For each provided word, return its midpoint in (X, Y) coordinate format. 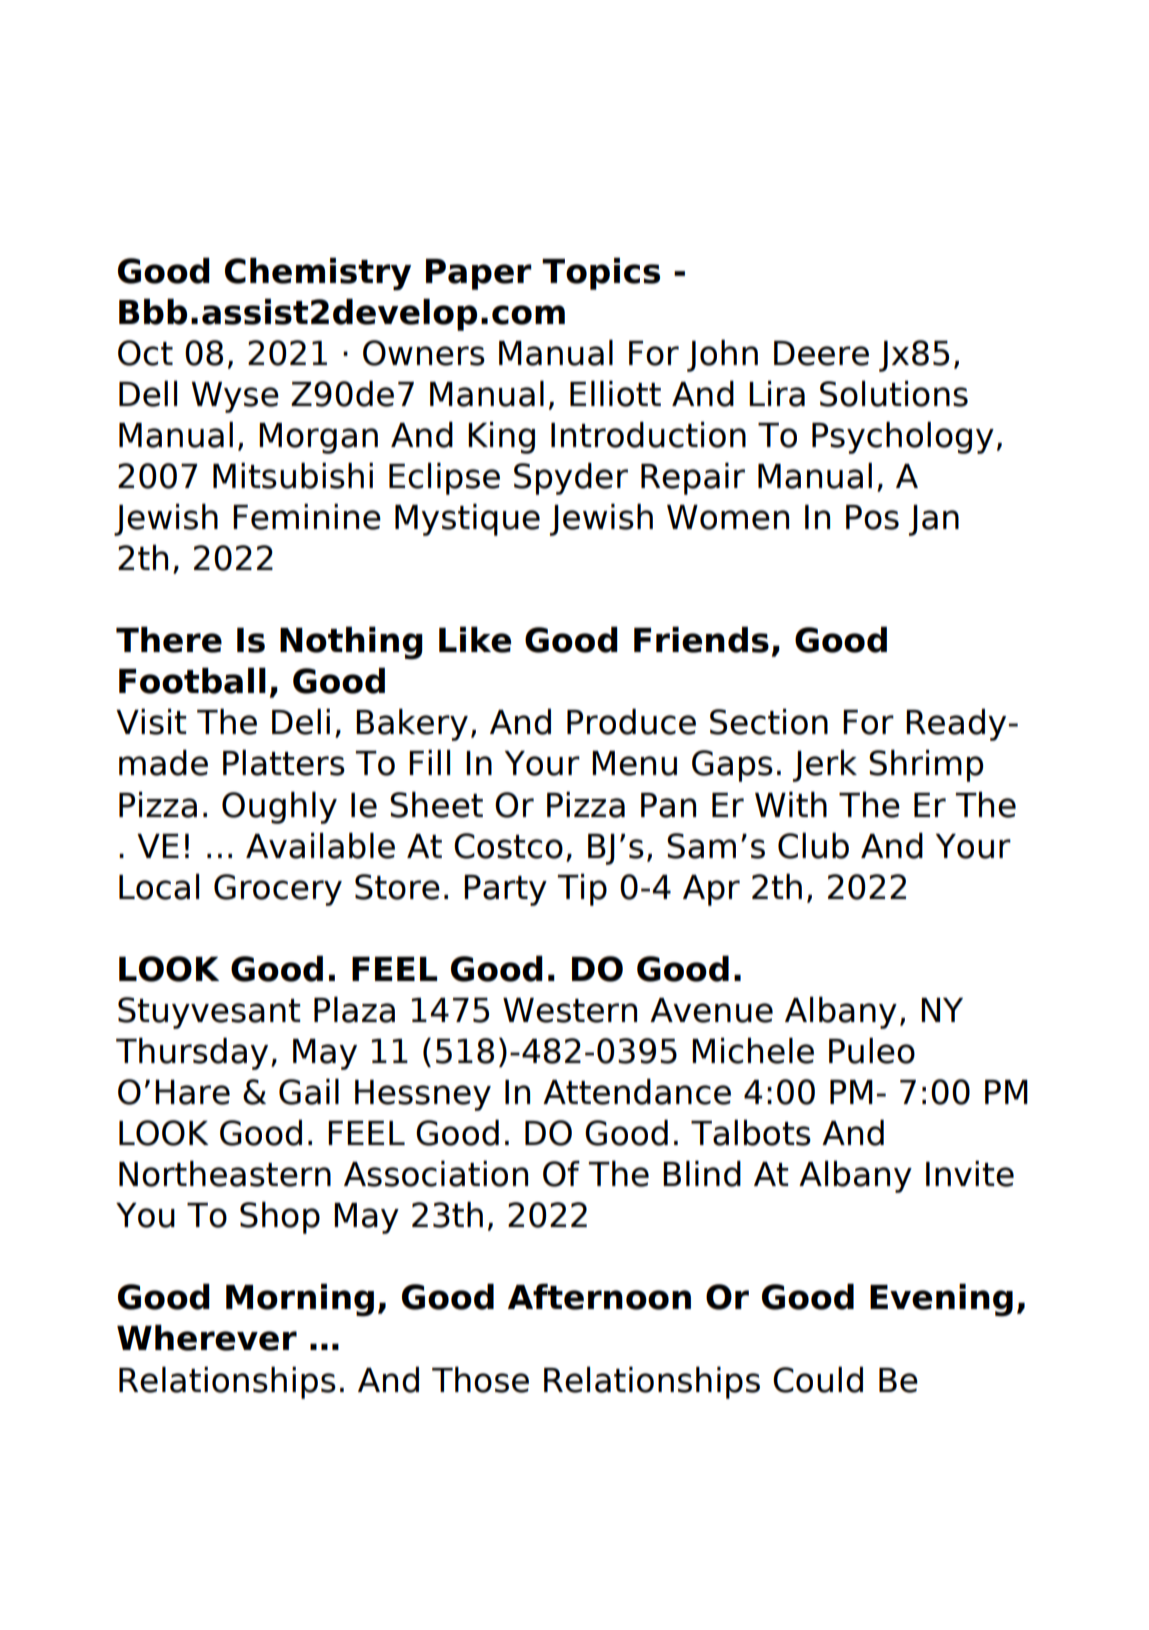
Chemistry (318, 274)
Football (192, 681)
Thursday (192, 1054)
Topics (601, 274)
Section (769, 722)
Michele (753, 1051)
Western (570, 1010)
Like (475, 640)
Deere (821, 353)
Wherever (207, 1338)
